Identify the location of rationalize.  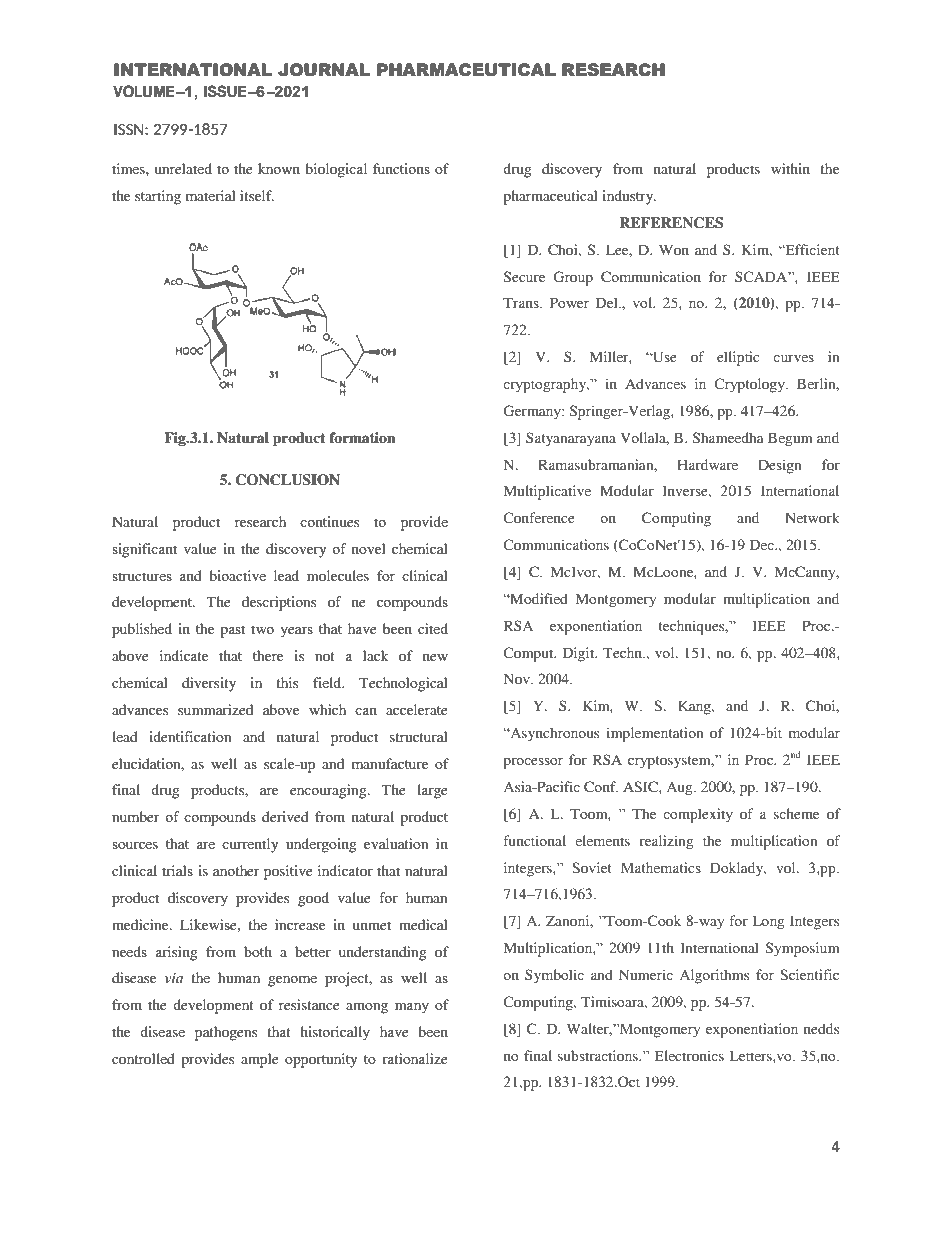
(415, 1058).
